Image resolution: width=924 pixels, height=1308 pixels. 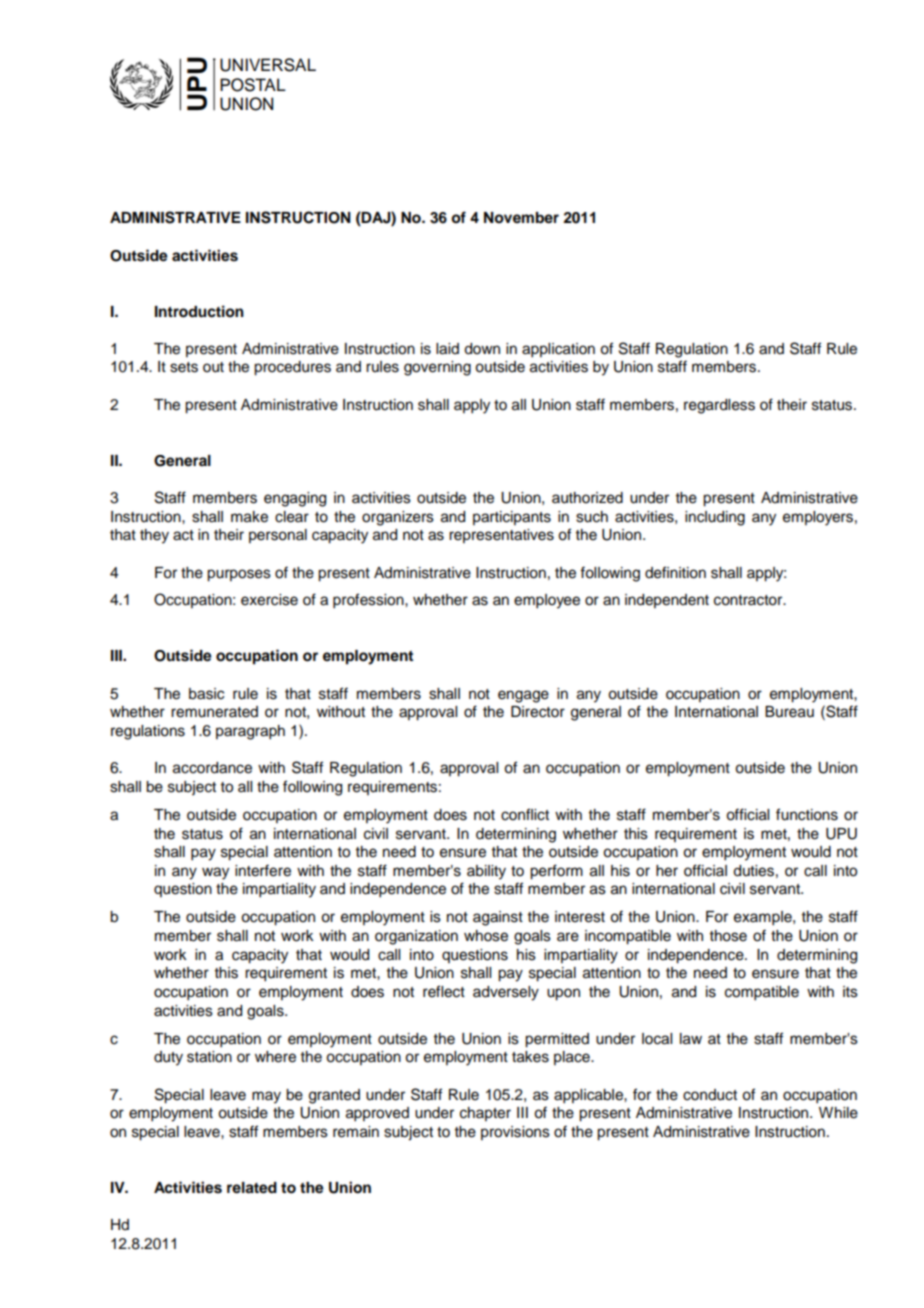 I want to click on exercise, so click(x=269, y=600).
